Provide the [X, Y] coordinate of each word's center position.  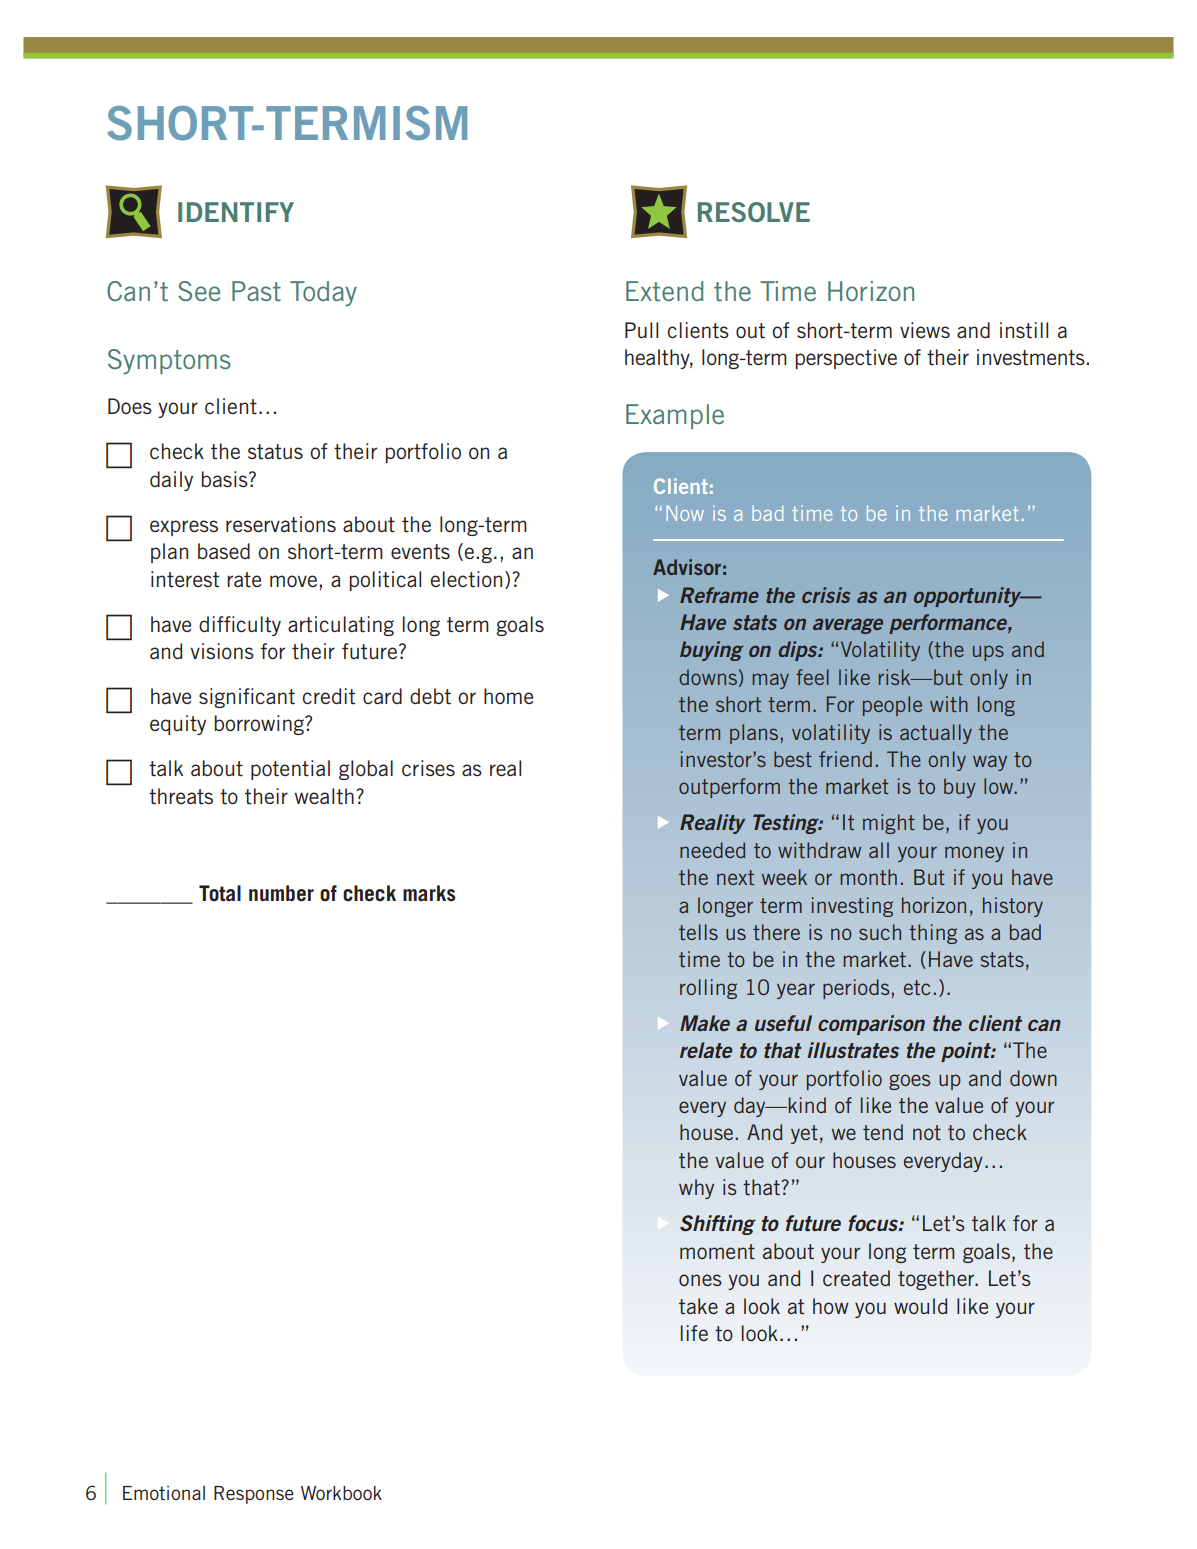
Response [254, 1495]
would [920, 1306]
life [694, 1333]
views [925, 330]
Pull [641, 330]
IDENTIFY [236, 212]
